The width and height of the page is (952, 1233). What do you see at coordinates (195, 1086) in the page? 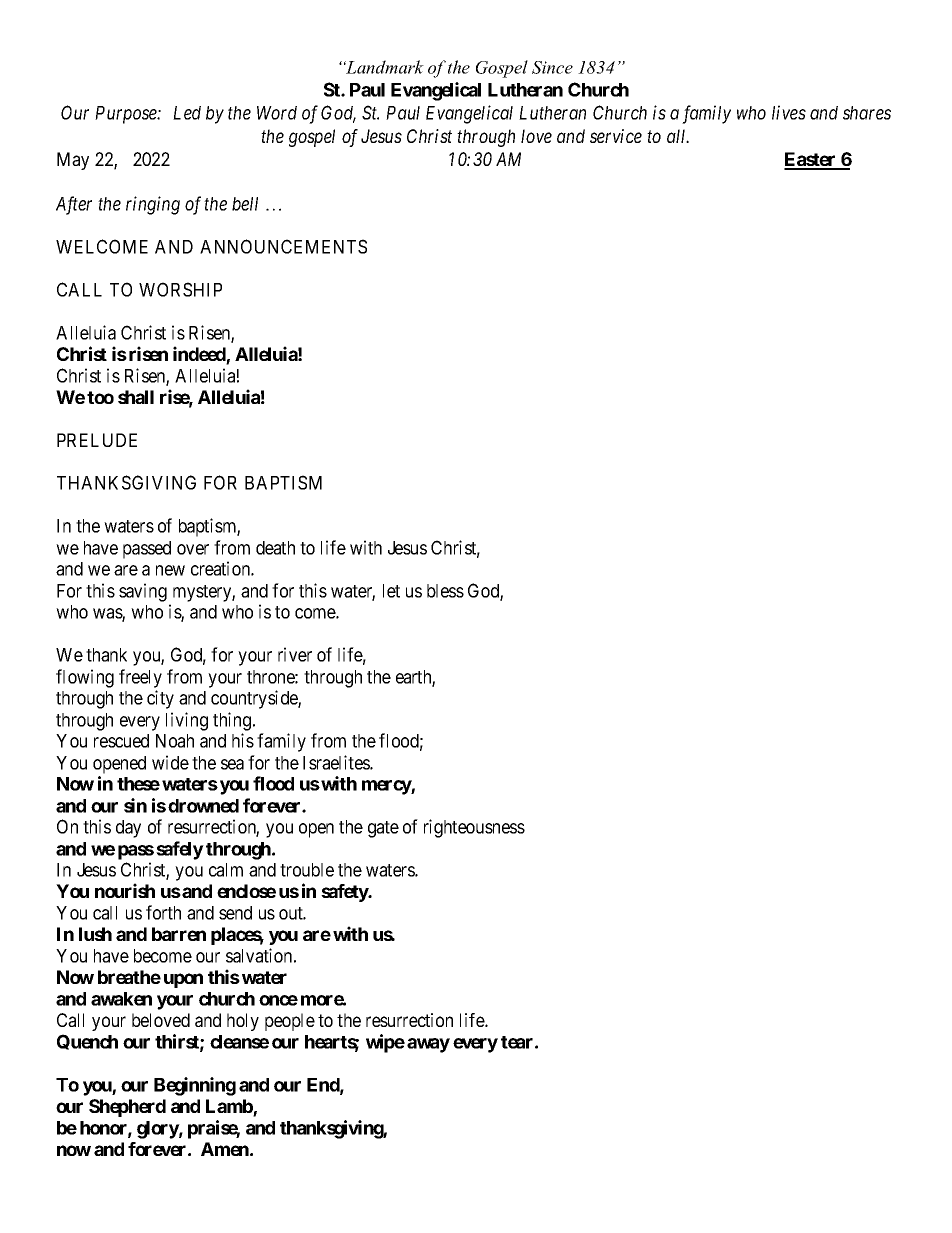
I see `Beginning` at bounding box center [195, 1086].
